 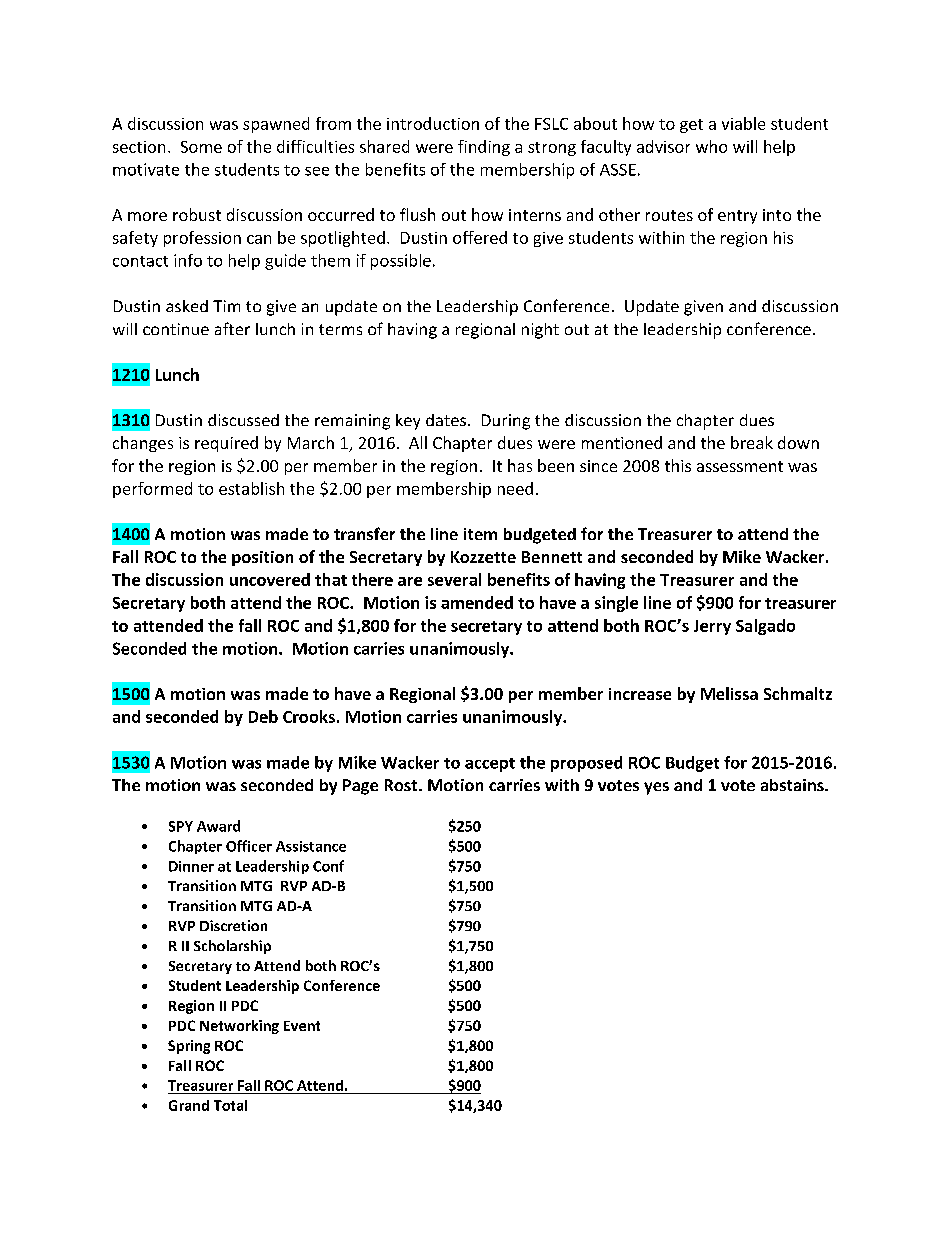 I want to click on Rost, so click(x=402, y=785).
